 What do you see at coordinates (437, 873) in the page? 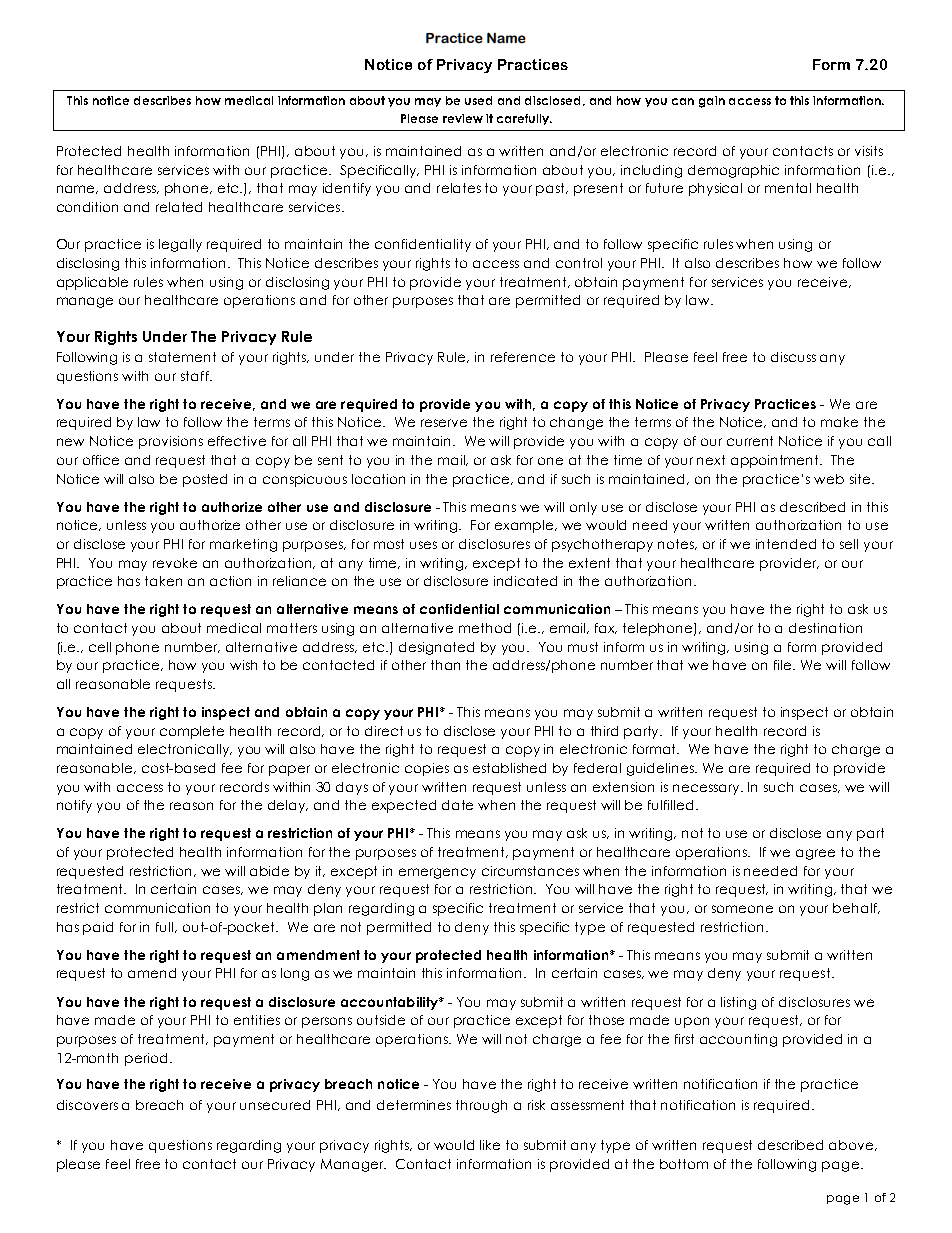
I see `emergency` at bounding box center [437, 873].
